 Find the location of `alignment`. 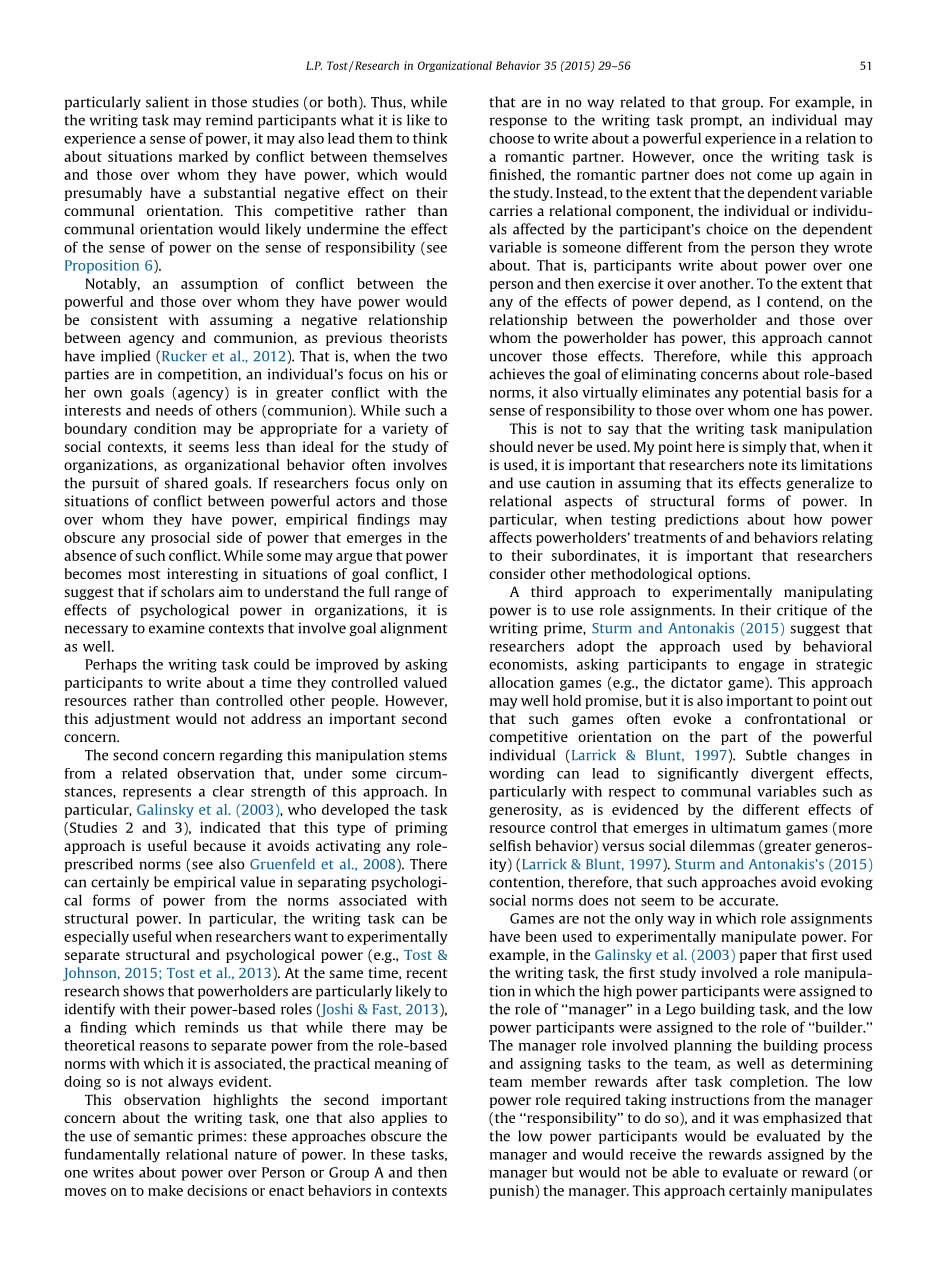

alignment is located at coordinates (414, 629).
